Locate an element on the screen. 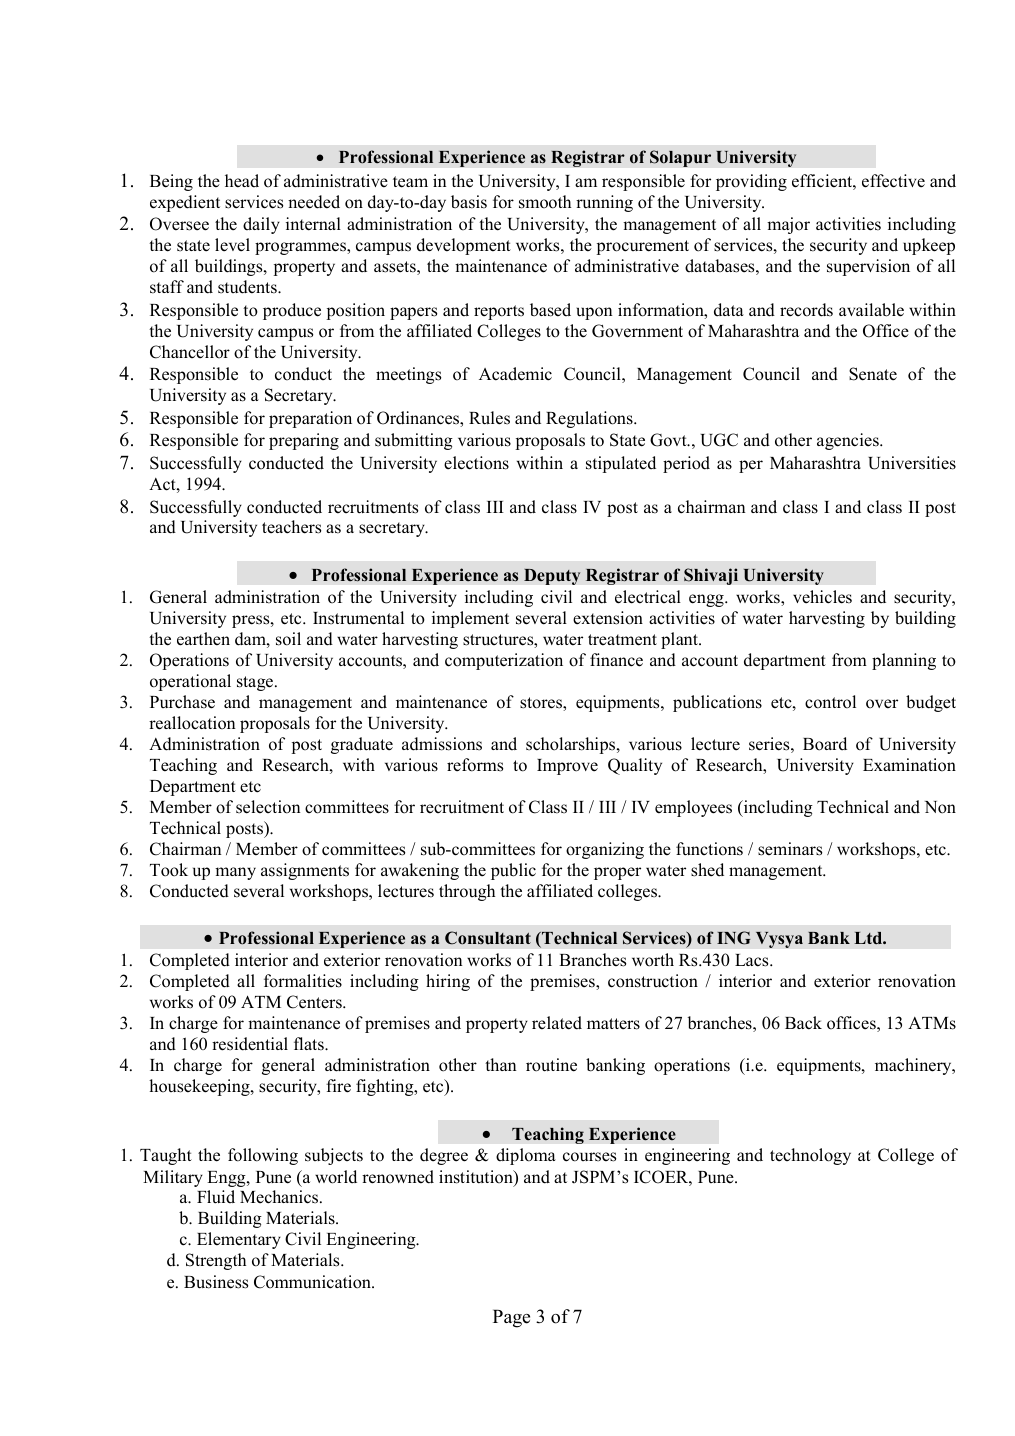  technology is located at coordinates (810, 1156).
